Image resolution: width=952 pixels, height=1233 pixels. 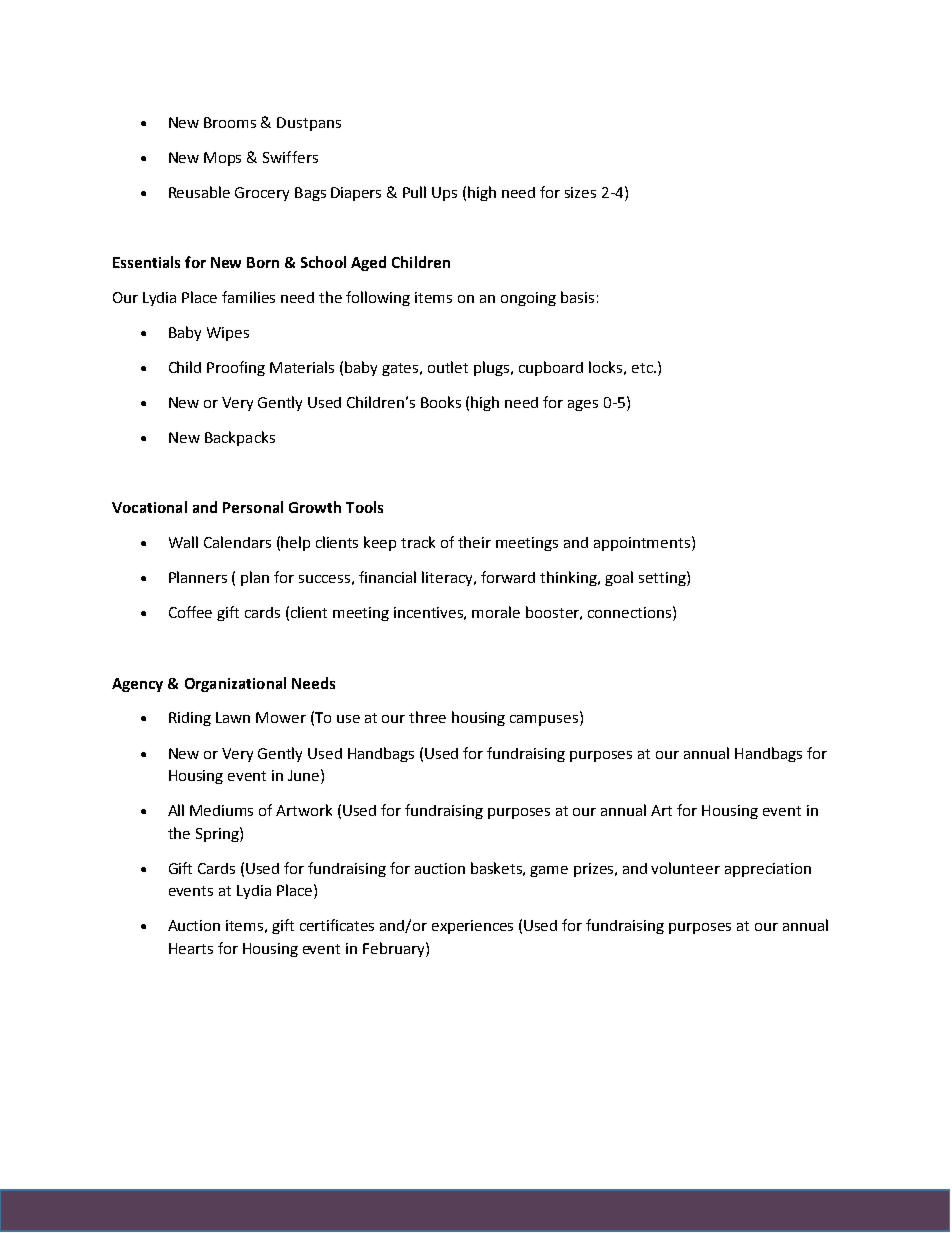 What do you see at coordinates (619, 578) in the document?
I see `goal` at bounding box center [619, 578].
